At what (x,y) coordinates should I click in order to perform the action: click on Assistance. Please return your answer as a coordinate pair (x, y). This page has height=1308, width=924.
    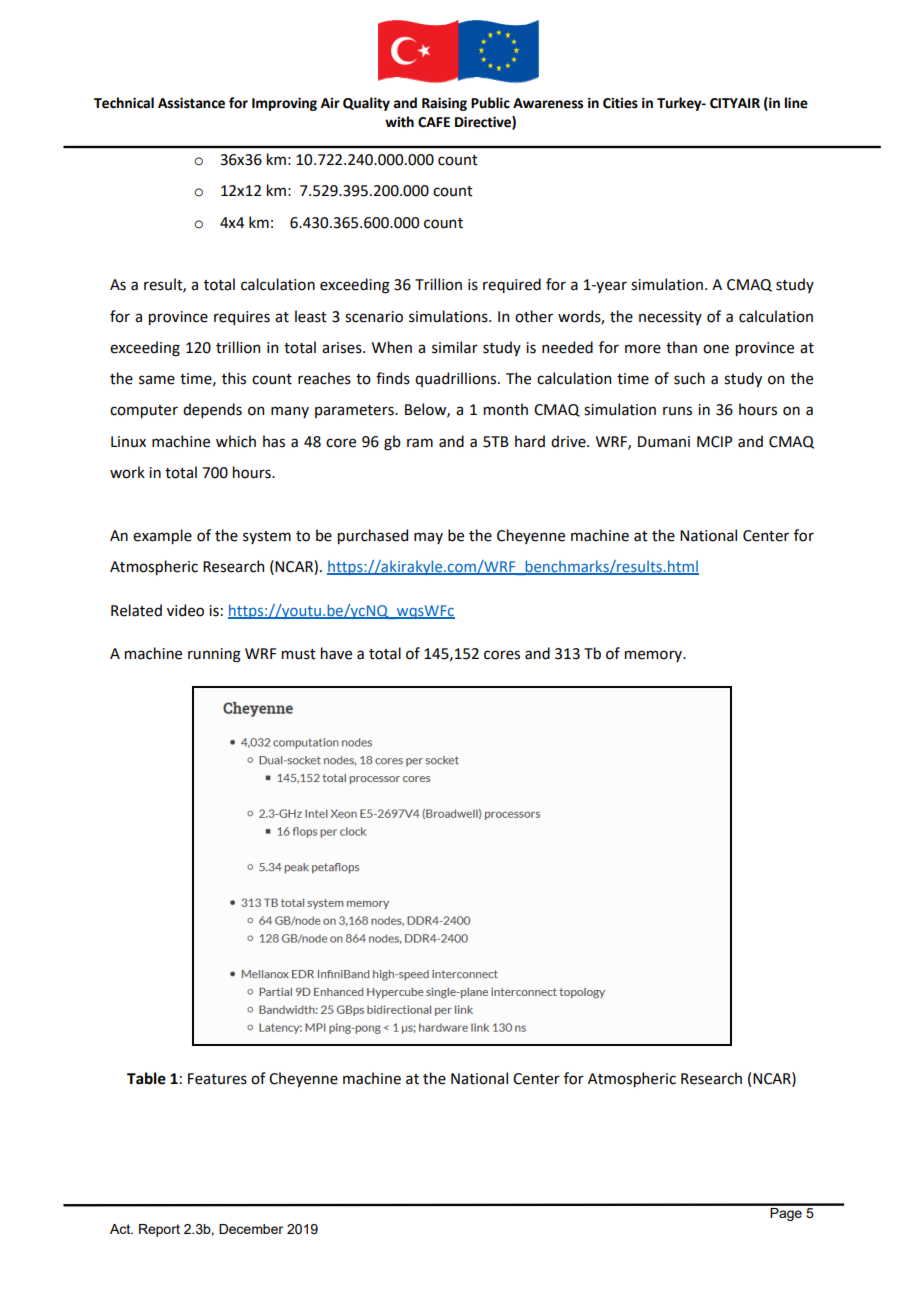
    Looking at the image, I should click on (191, 103).
